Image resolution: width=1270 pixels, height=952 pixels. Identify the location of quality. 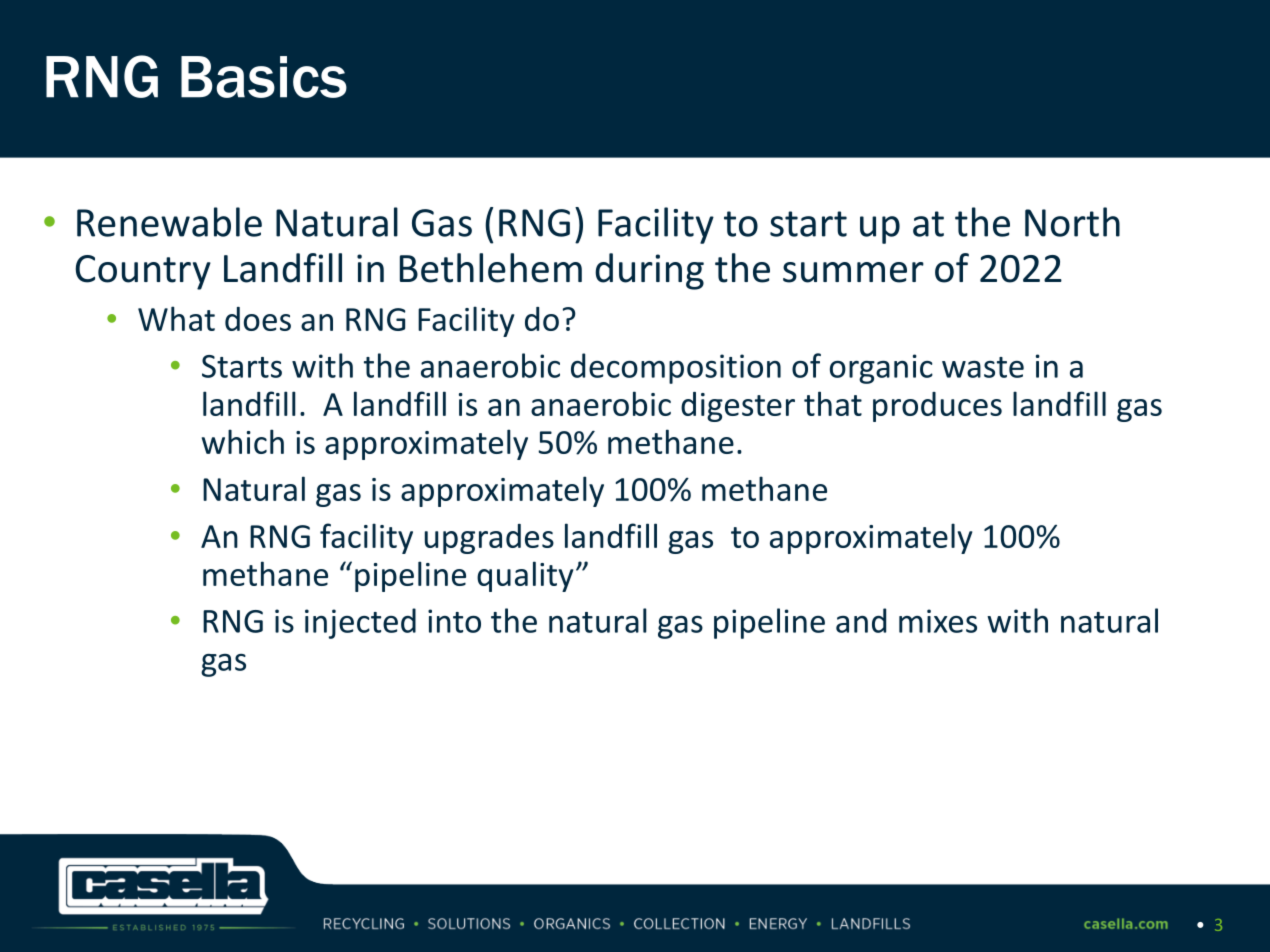
(525, 576).
